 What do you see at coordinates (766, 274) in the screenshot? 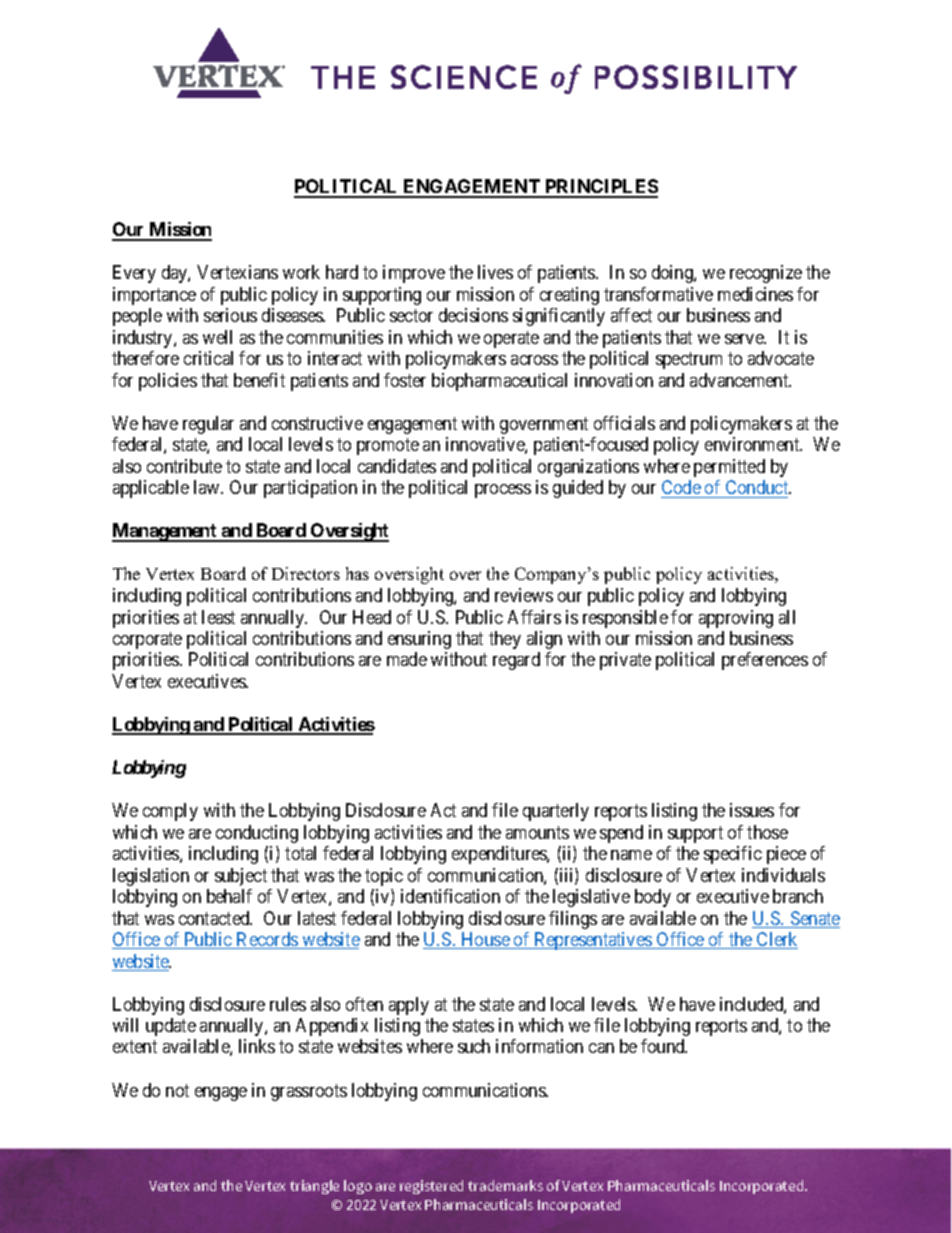
I see `recognize` at bounding box center [766, 274].
